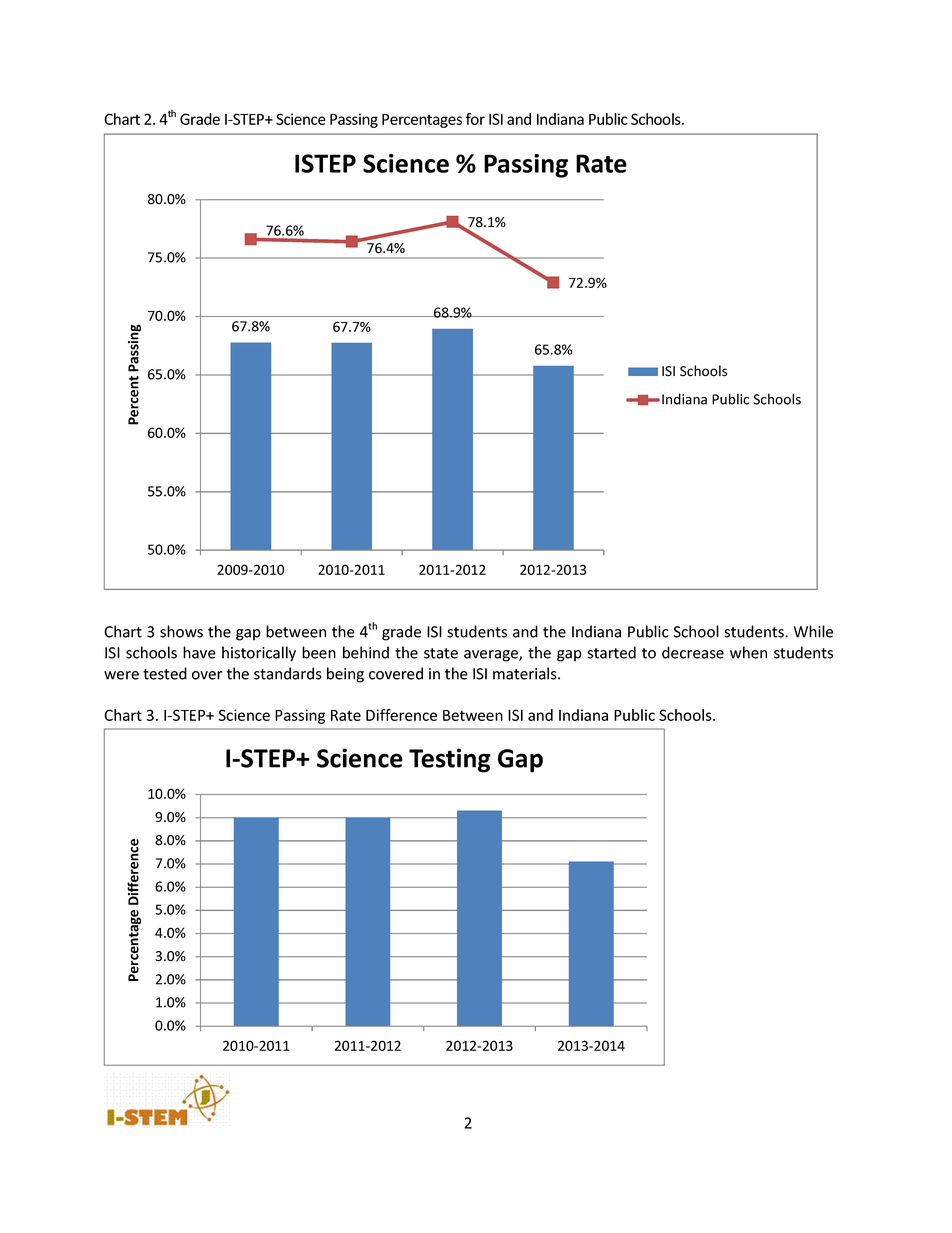  What do you see at coordinates (450, 760) in the page?
I see `Testing` at bounding box center [450, 760].
